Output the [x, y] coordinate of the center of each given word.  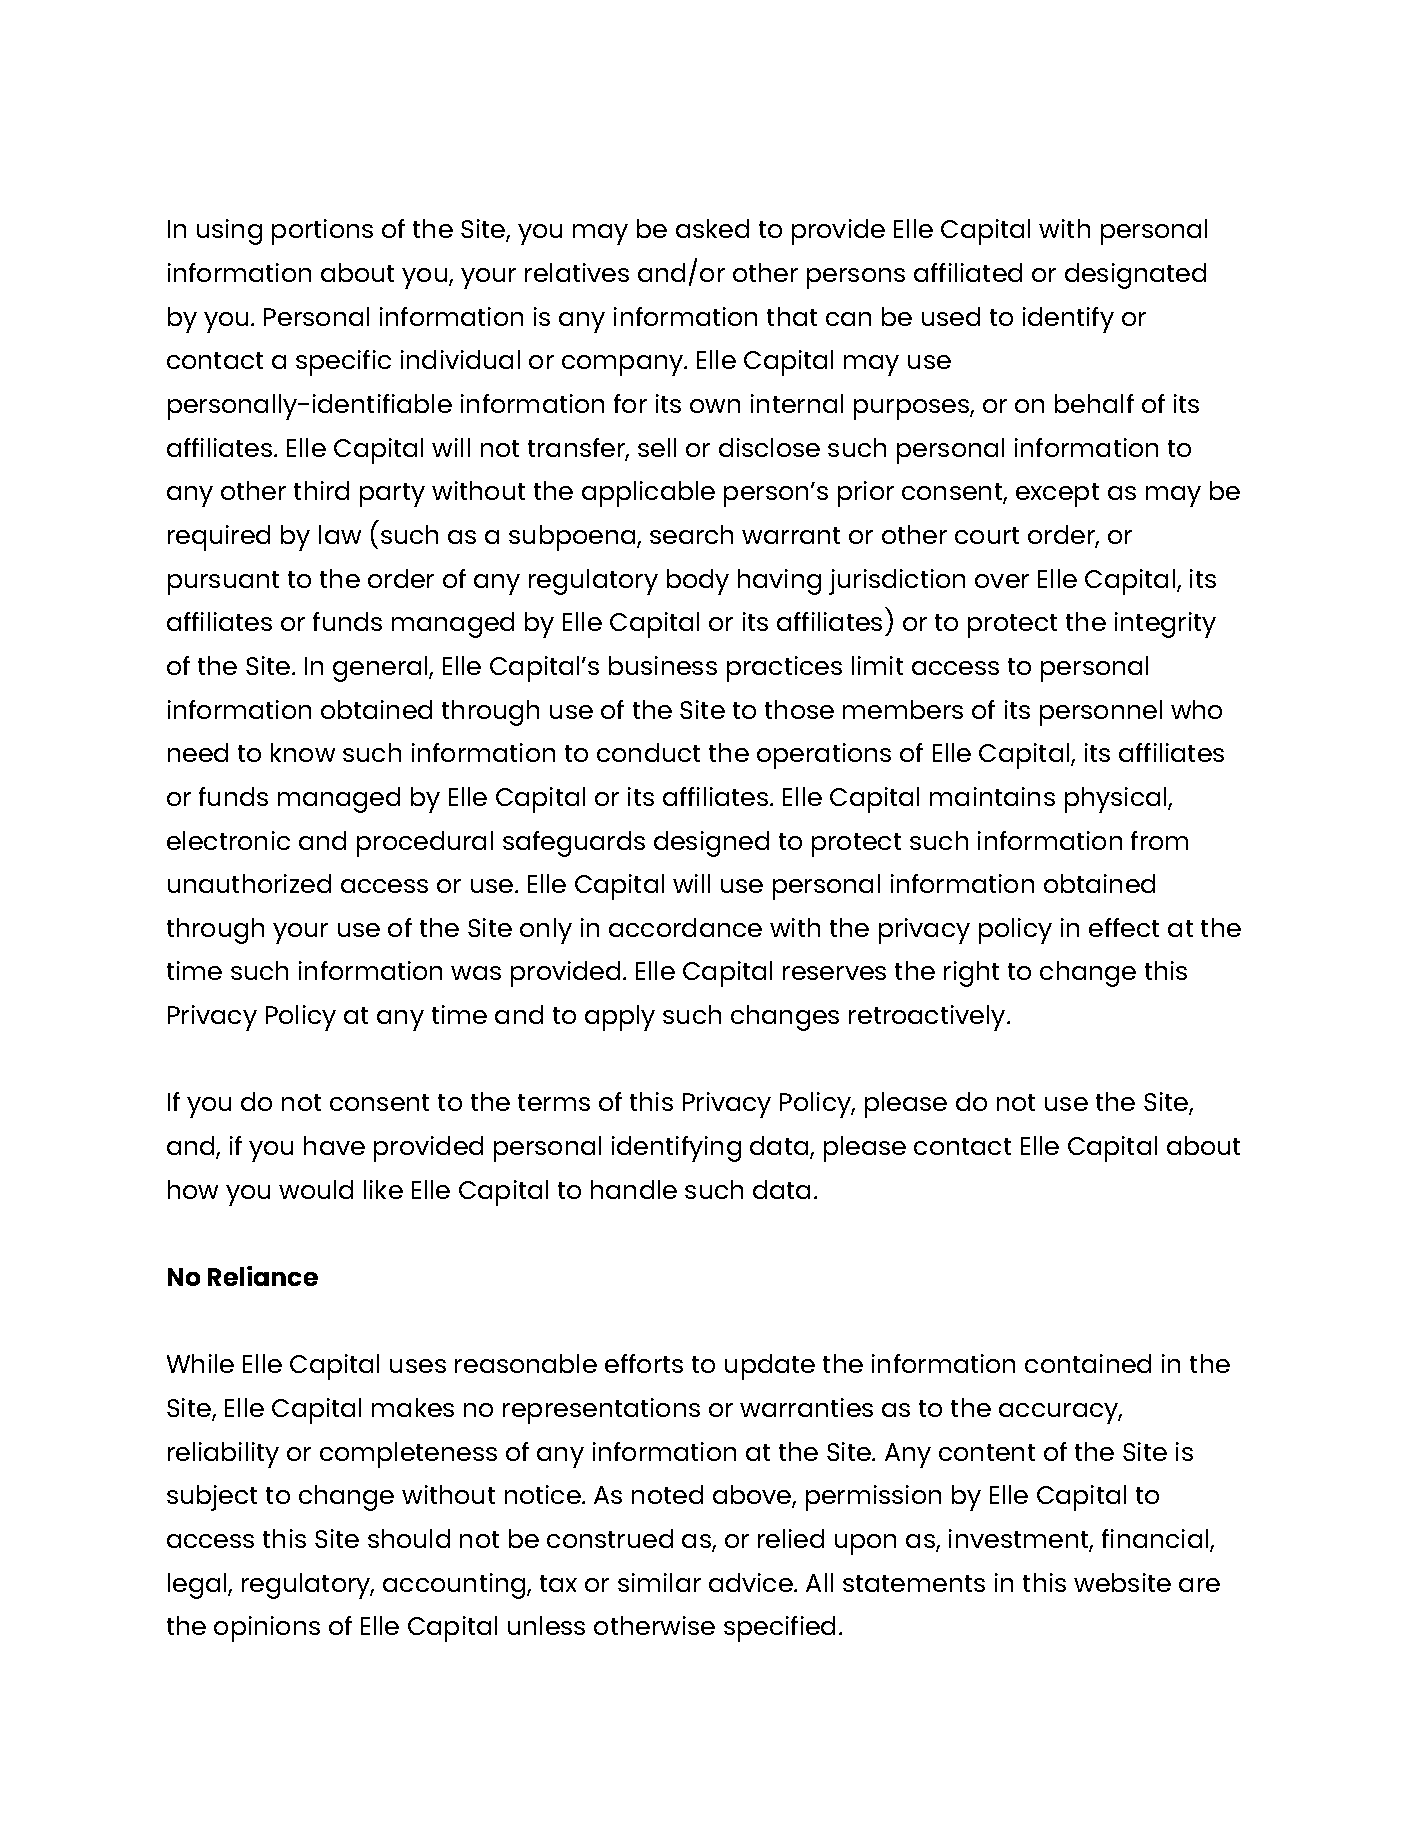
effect [1124, 927]
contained [1088, 1363]
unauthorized [249, 883]
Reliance [263, 1276]
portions [322, 232]
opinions [267, 1629]
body [698, 582]
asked [712, 228]
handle [634, 1189]
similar [659, 1582]
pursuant [223, 583]
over [1002, 581]
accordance [685, 927]
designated [1135, 276]
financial [1155, 1538]
